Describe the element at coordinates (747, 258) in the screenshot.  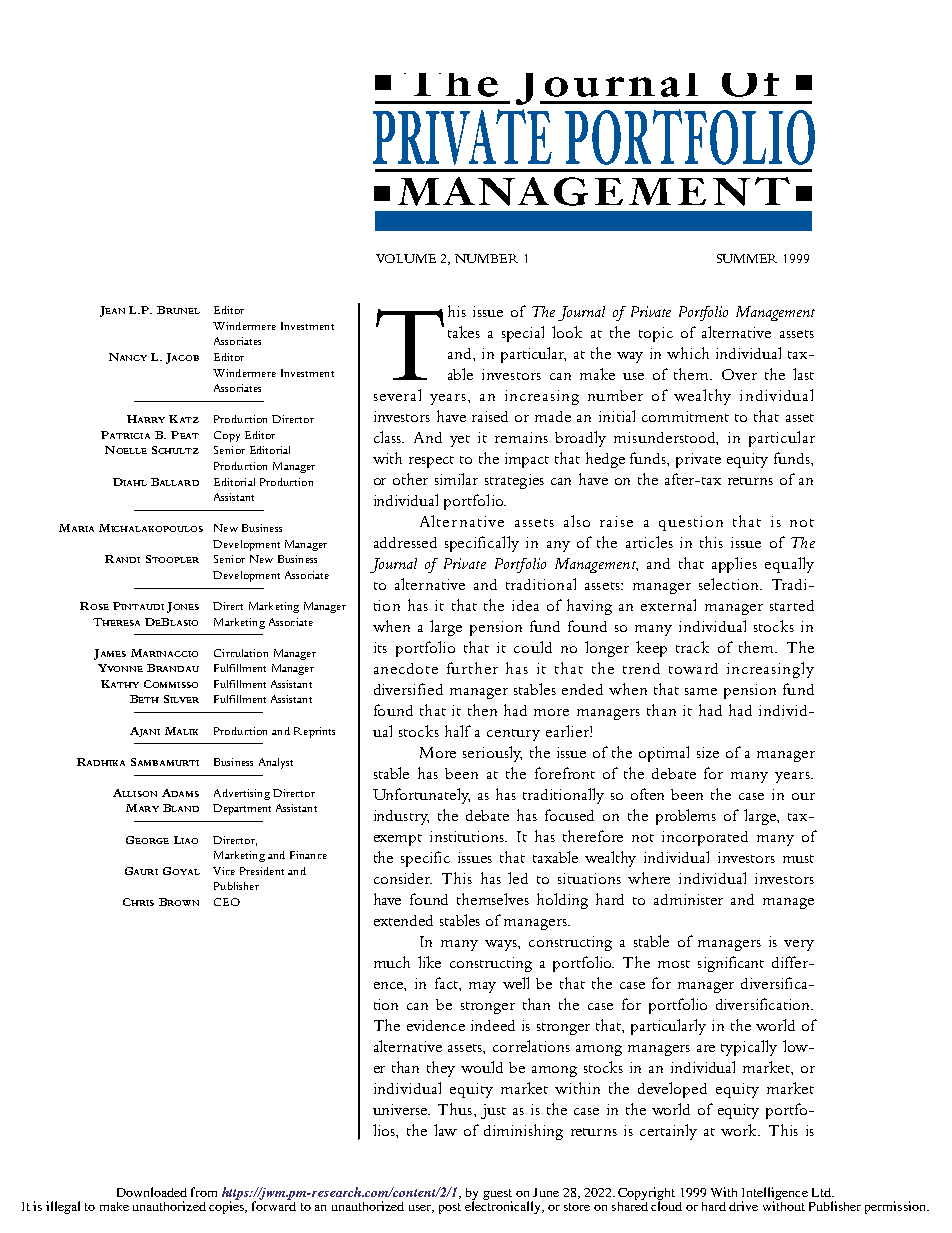
I see `SUMMER` at that location.
